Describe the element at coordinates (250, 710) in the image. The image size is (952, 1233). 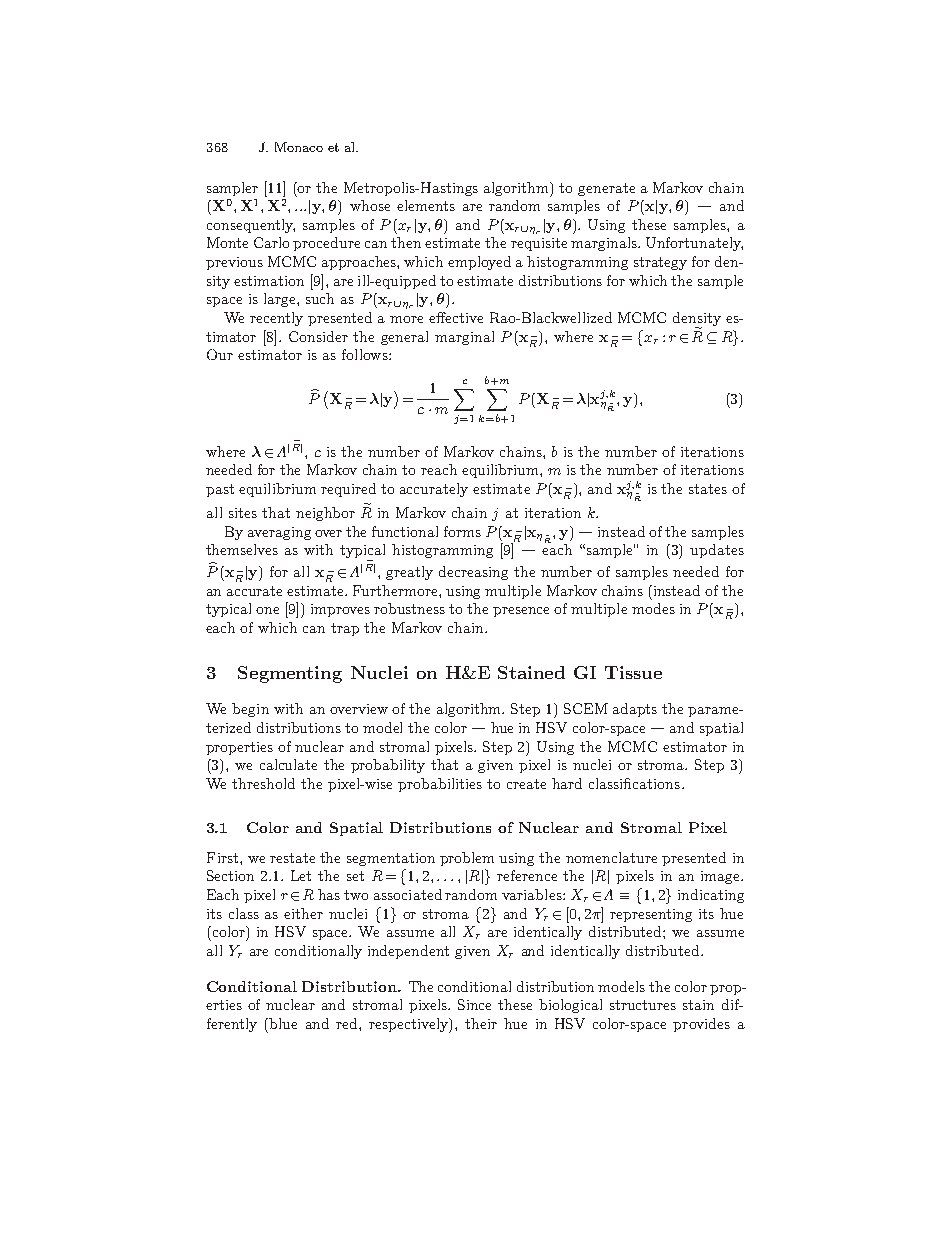
I see `begin` at that location.
